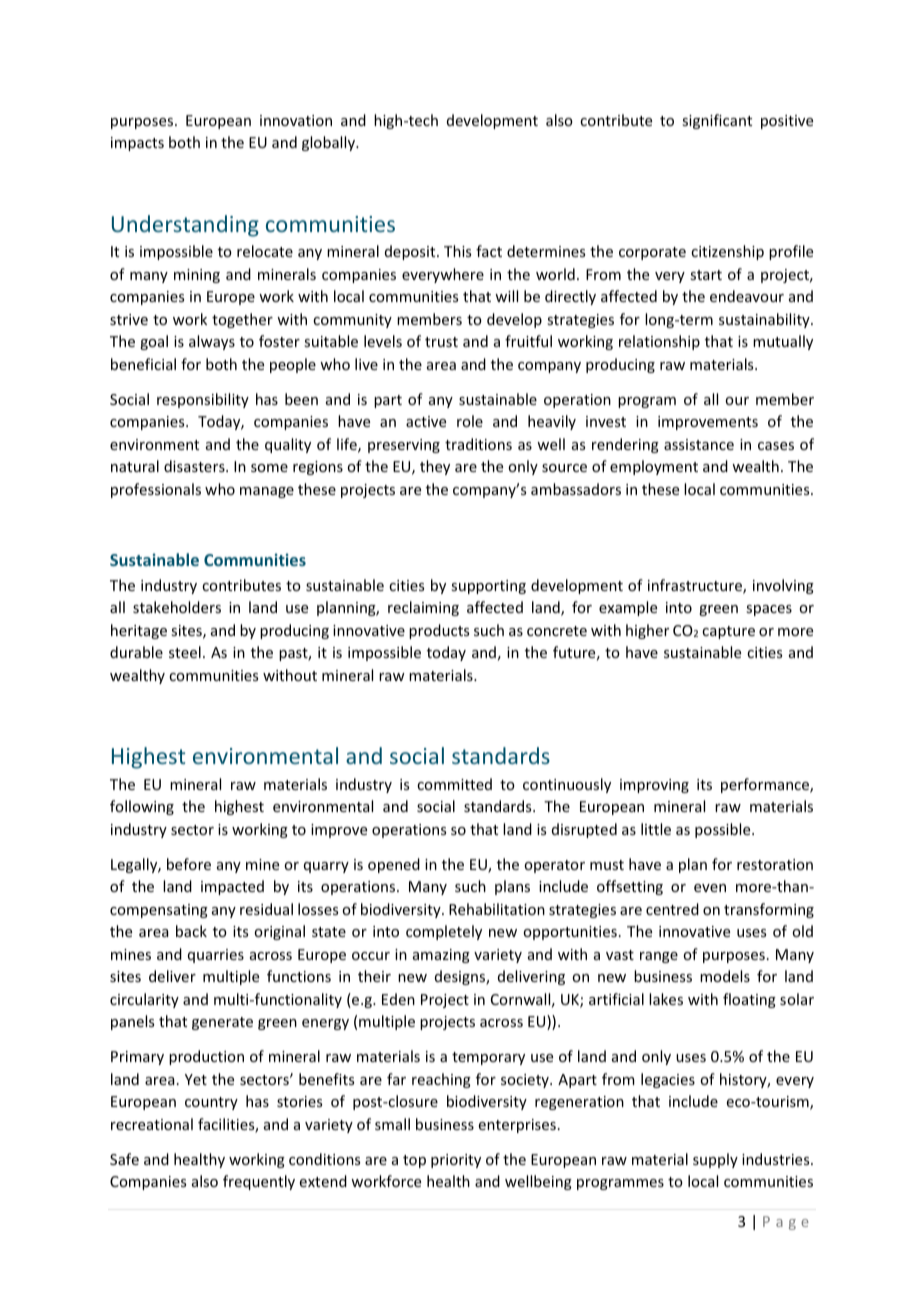 The image size is (924, 1308). What do you see at coordinates (137, 144) in the screenshot?
I see `impacts` at bounding box center [137, 144].
